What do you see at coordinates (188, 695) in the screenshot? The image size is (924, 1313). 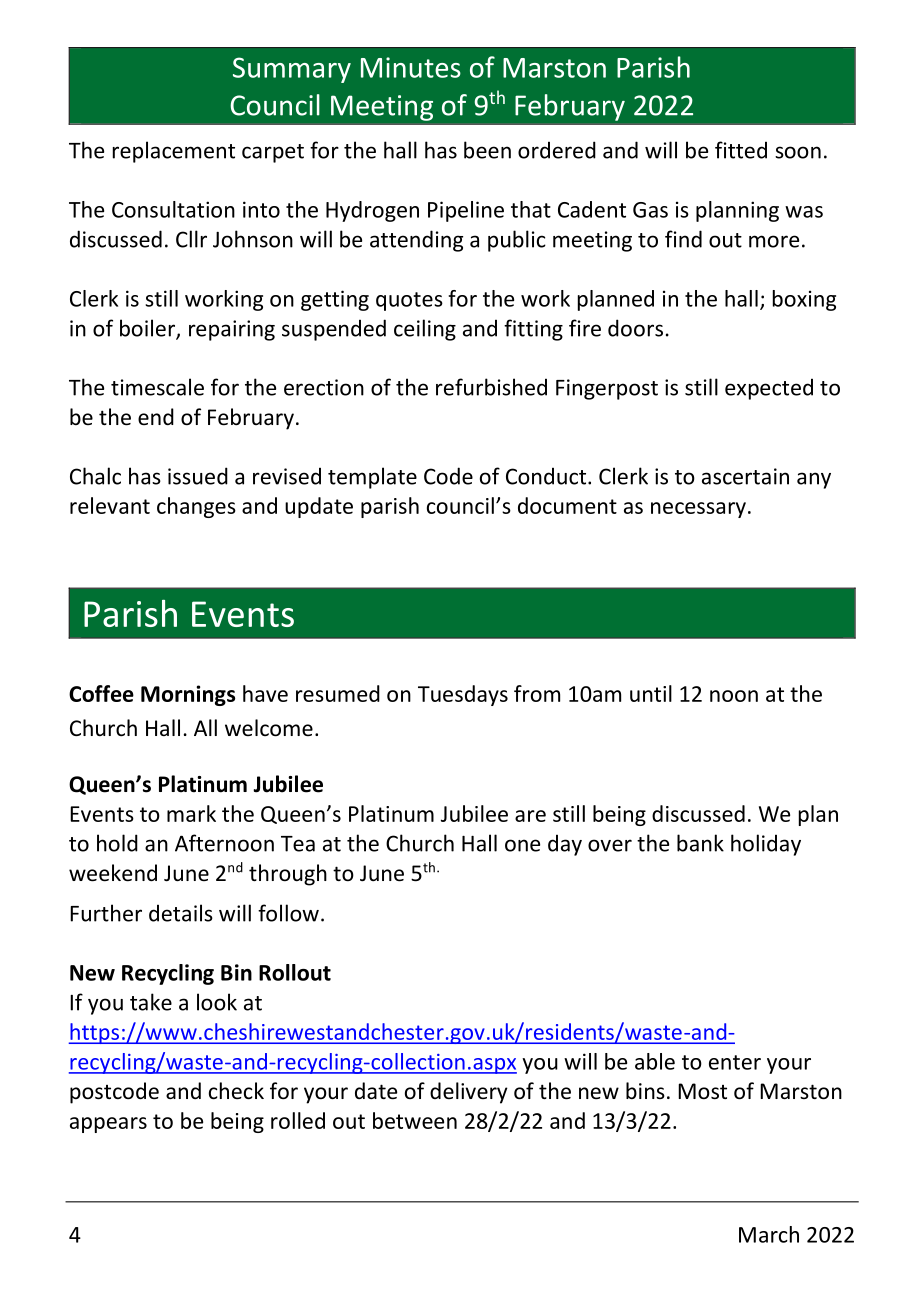 I see `Mornings` at bounding box center [188, 695].
